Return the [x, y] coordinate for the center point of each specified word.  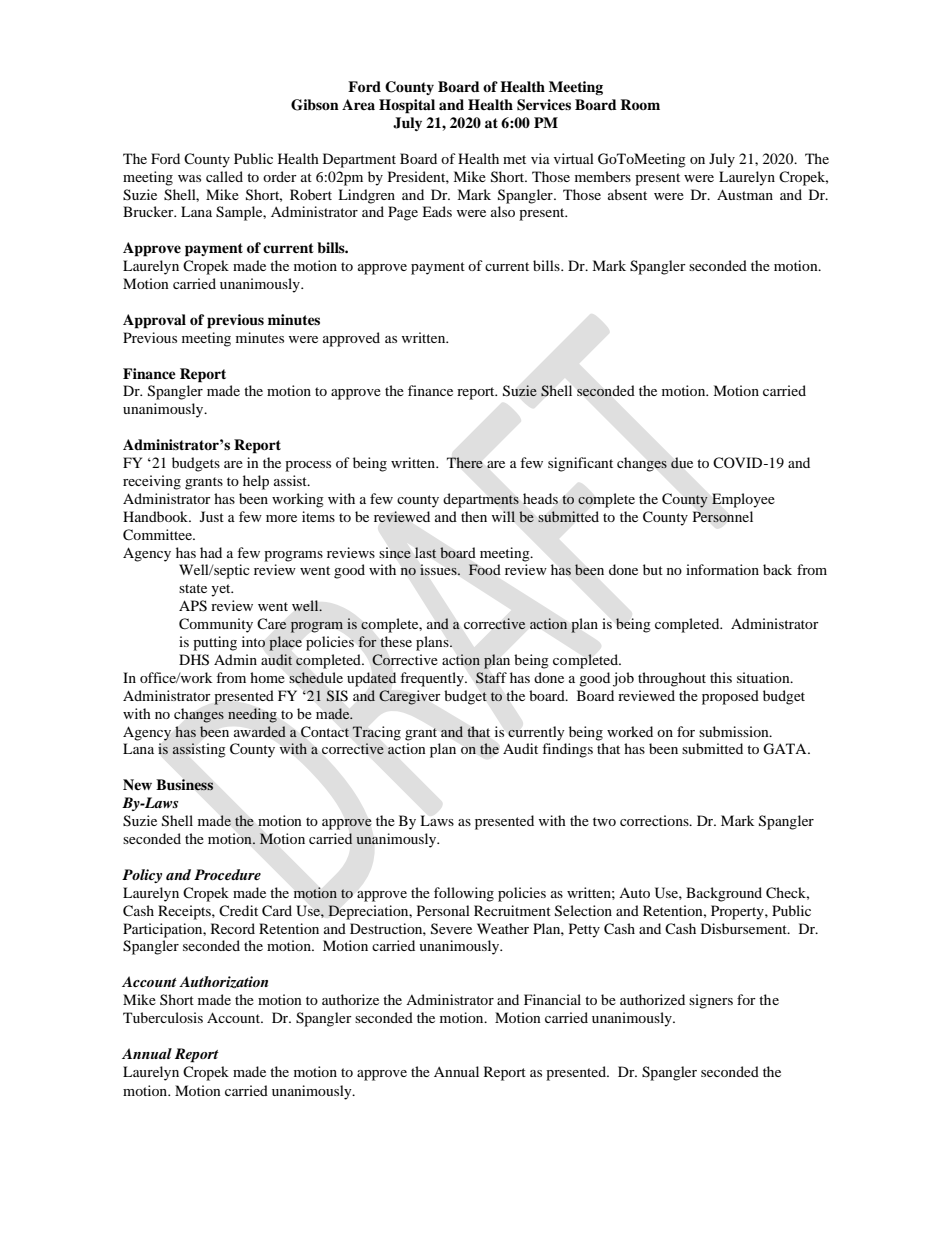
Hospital [407, 106]
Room [640, 105]
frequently [433, 679]
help [256, 482]
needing [252, 715]
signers [711, 1001]
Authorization [223, 982]
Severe [451, 929]
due [682, 463]
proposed [730, 697]
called [224, 176]
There [465, 462]
